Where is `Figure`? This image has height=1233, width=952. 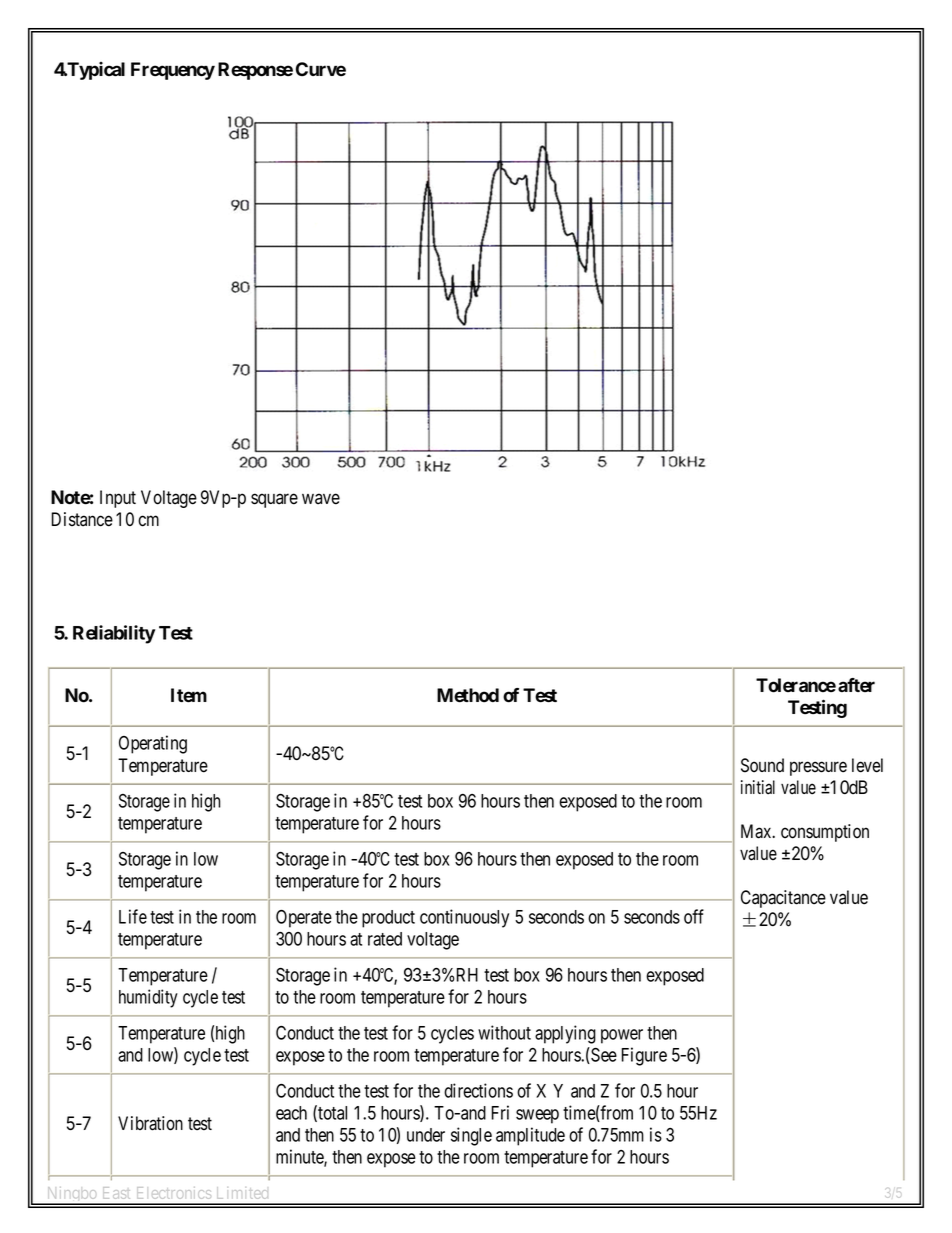
Figure is located at coordinates (644, 1056).
